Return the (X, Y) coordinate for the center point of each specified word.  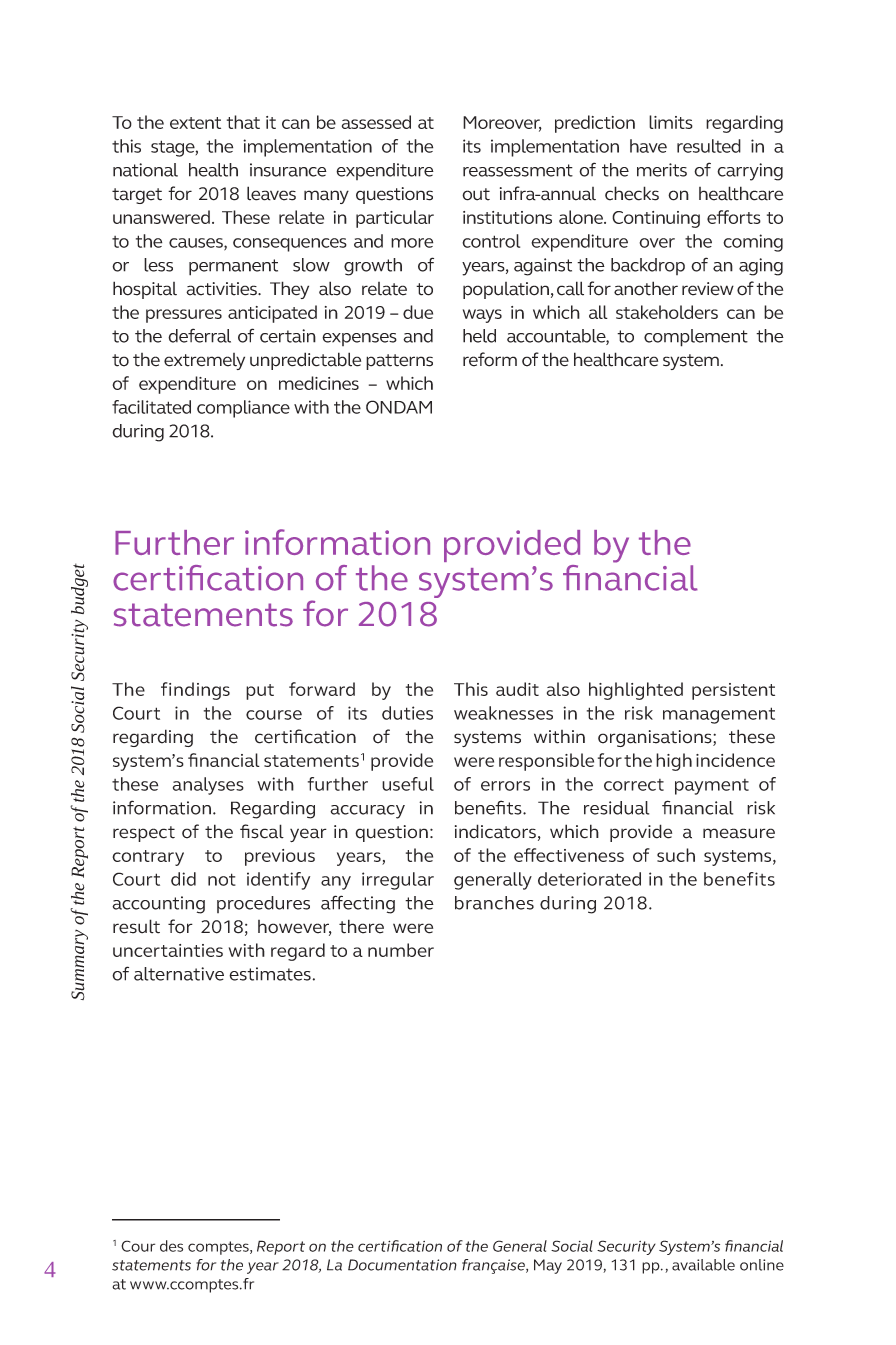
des (171, 1246)
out (476, 194)
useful (408, 784)
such (676, 855)
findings (195, 691)
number (401, 950)
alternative (179, 974)
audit (517, 689)
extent (195, 123)
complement (696, 338)
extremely (204, 361)
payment (712, 787)
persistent (733, 691)
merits (662, 170)
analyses (208, 786)
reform (490, 359)
